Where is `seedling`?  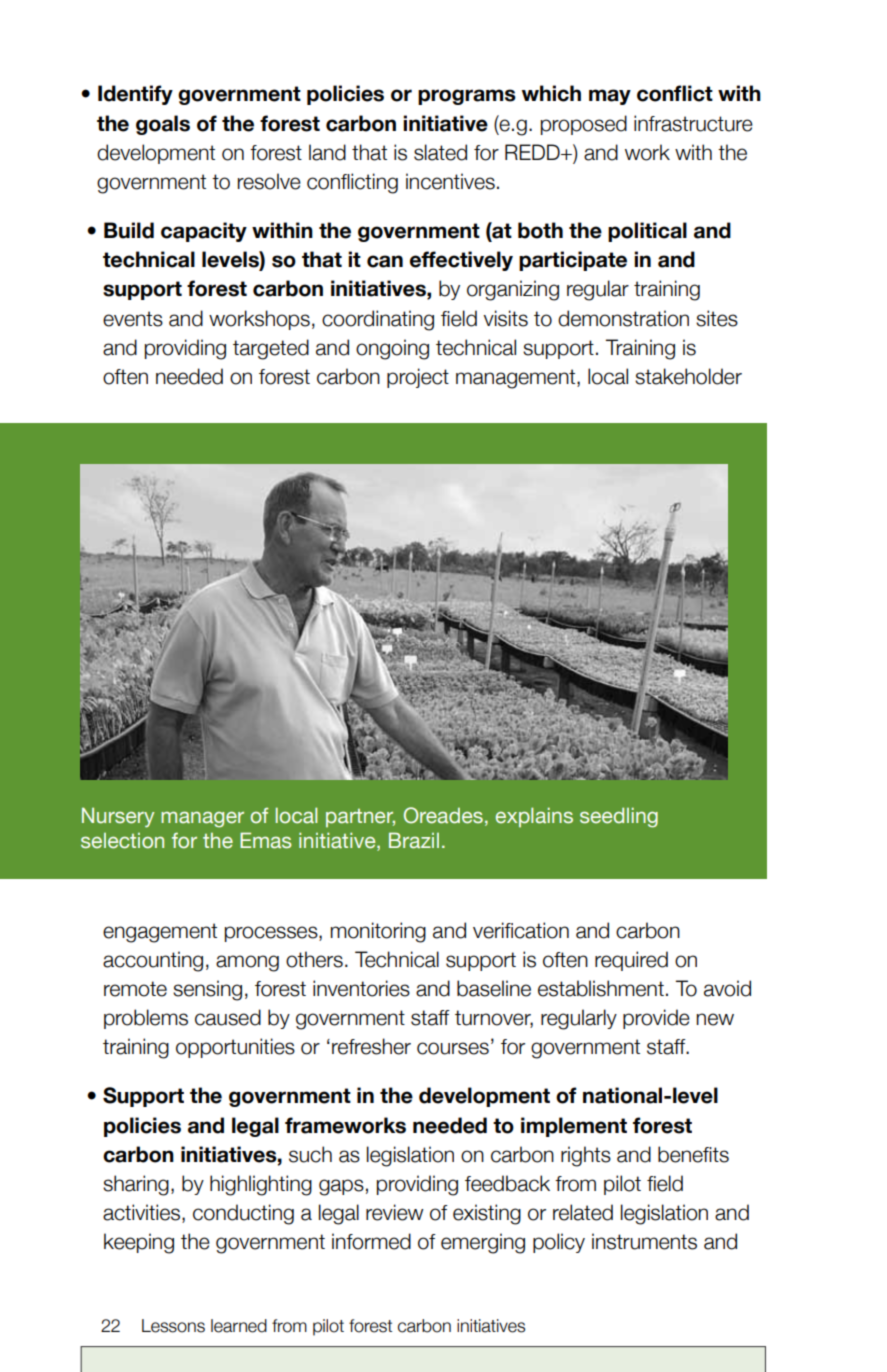
seedling is located at coordinates (619, 817).
